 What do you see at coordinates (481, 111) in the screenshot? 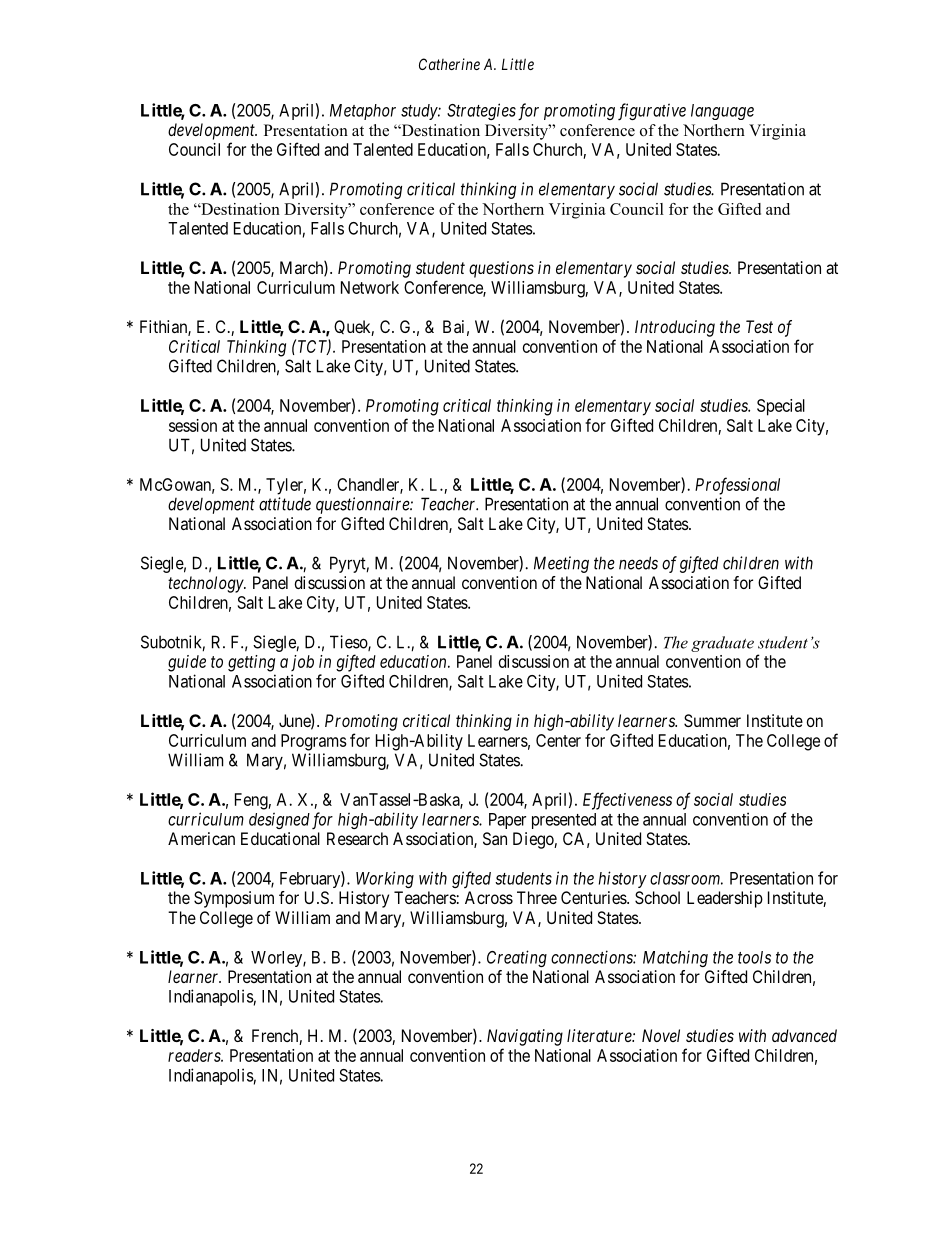
I see `Strategies` at bounding box center [481, 111].
